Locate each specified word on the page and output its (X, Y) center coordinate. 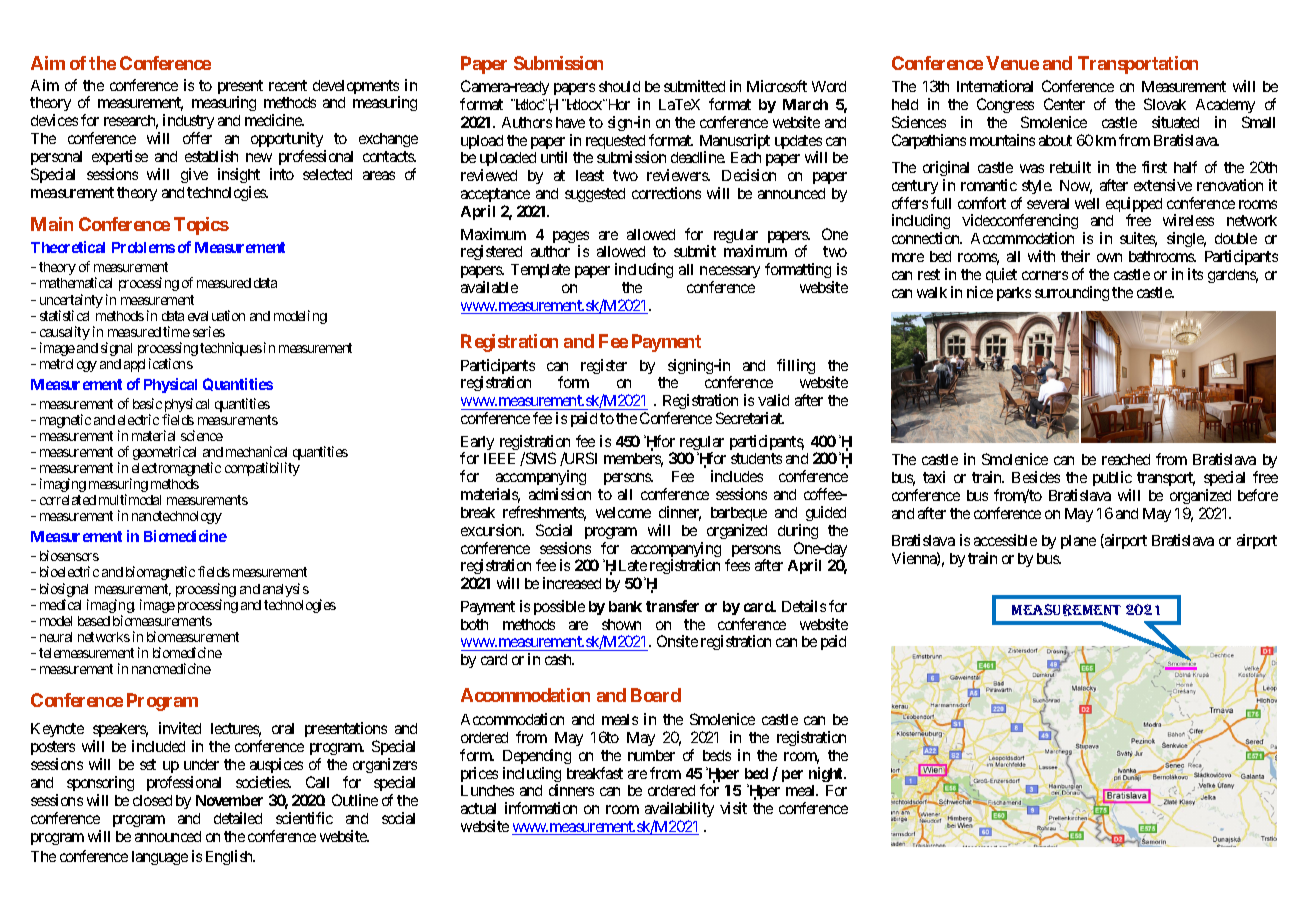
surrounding (1072, 293)
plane (1078, 542)
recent (288, 85)
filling (796, 366)
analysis (286, 590)
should (619, 86)
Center (1064, 104)
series (209, 331)
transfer (672, 606)
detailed (238, 818)
